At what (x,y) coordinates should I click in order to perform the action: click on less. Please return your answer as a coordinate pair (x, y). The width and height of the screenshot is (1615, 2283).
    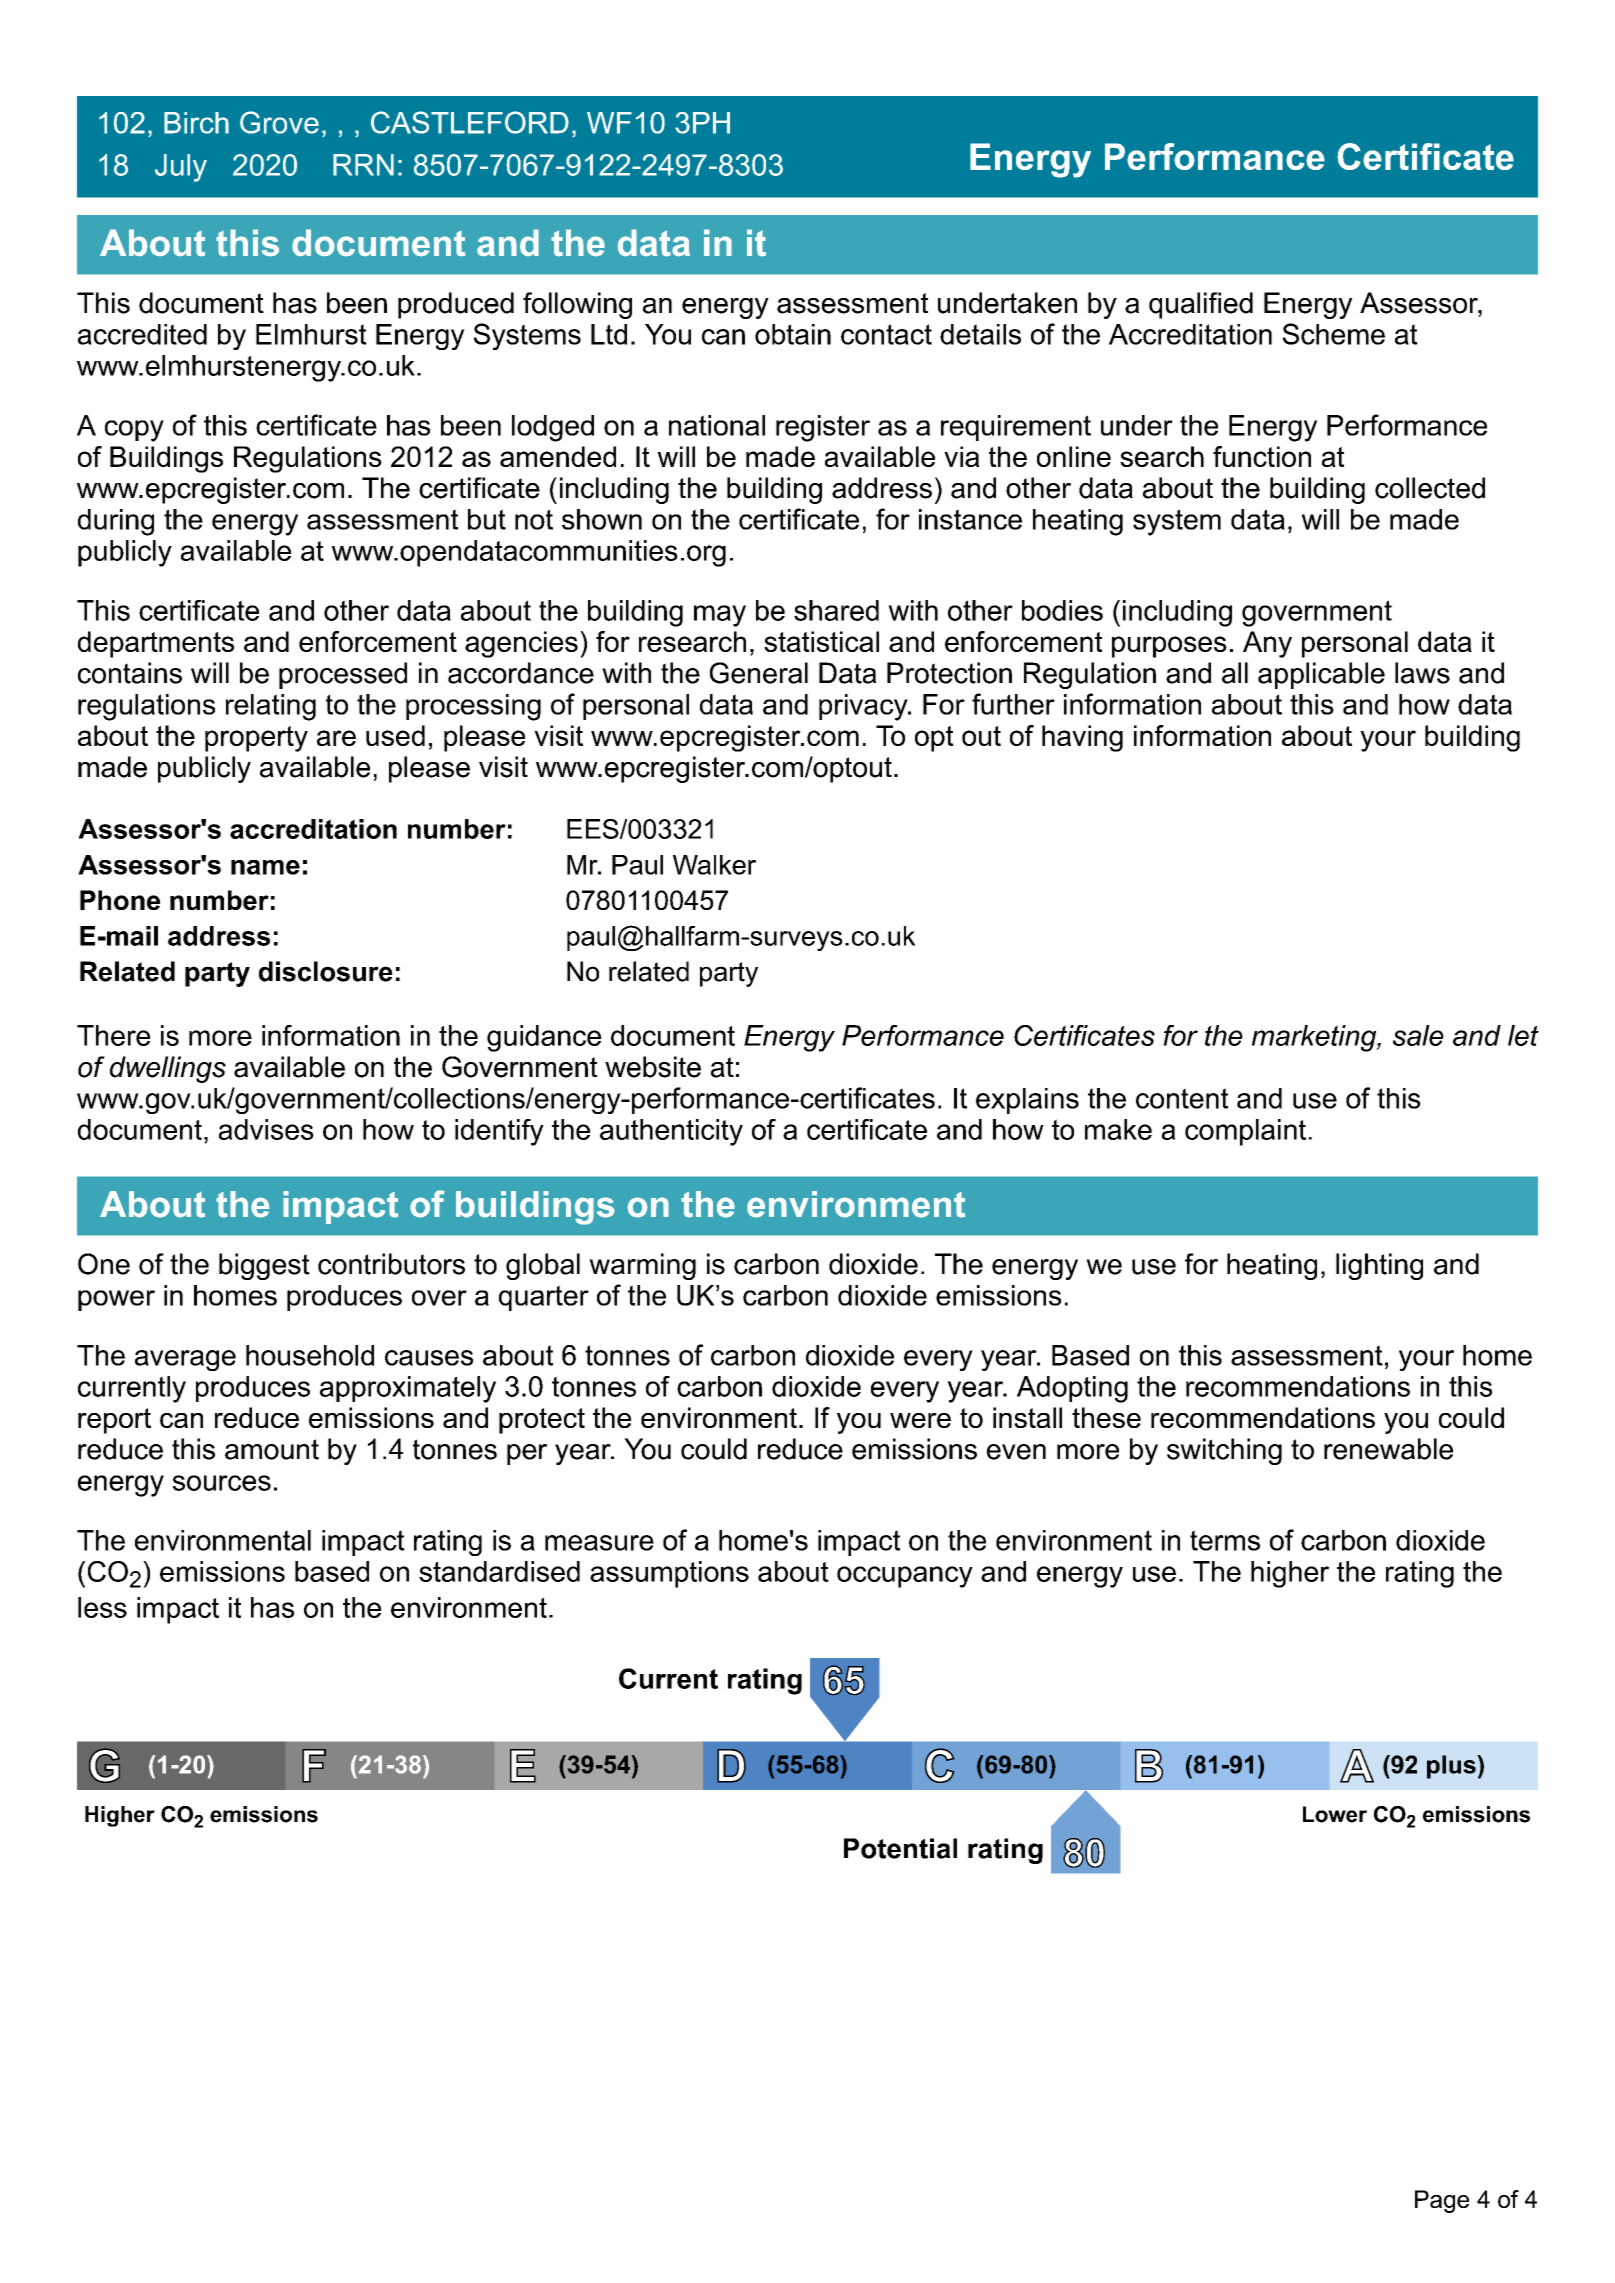
    Looking at the image, I should click on (102, 1607).
